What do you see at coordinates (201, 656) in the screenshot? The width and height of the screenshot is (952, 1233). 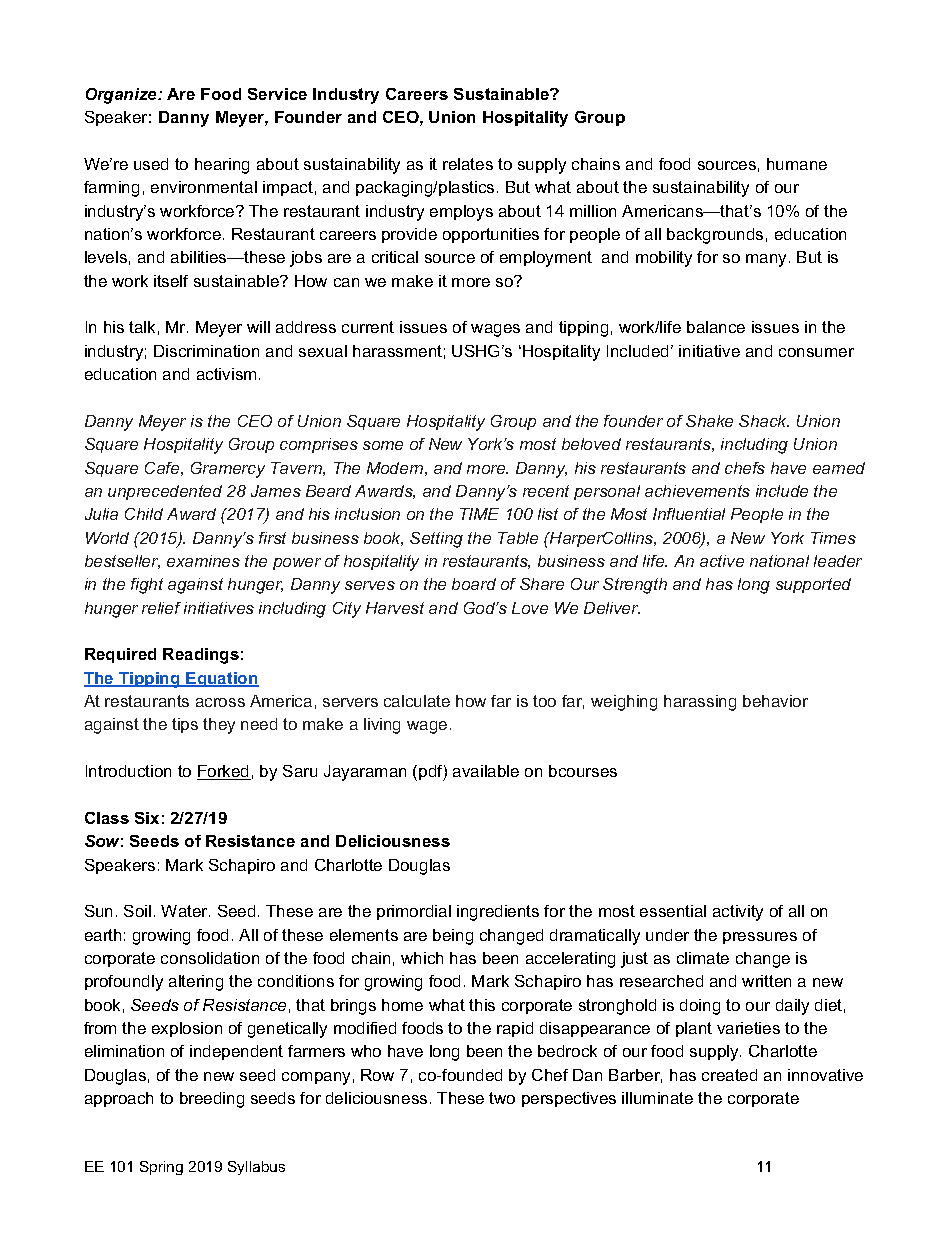 I see `Readings` at bounding box center [201, 656].
